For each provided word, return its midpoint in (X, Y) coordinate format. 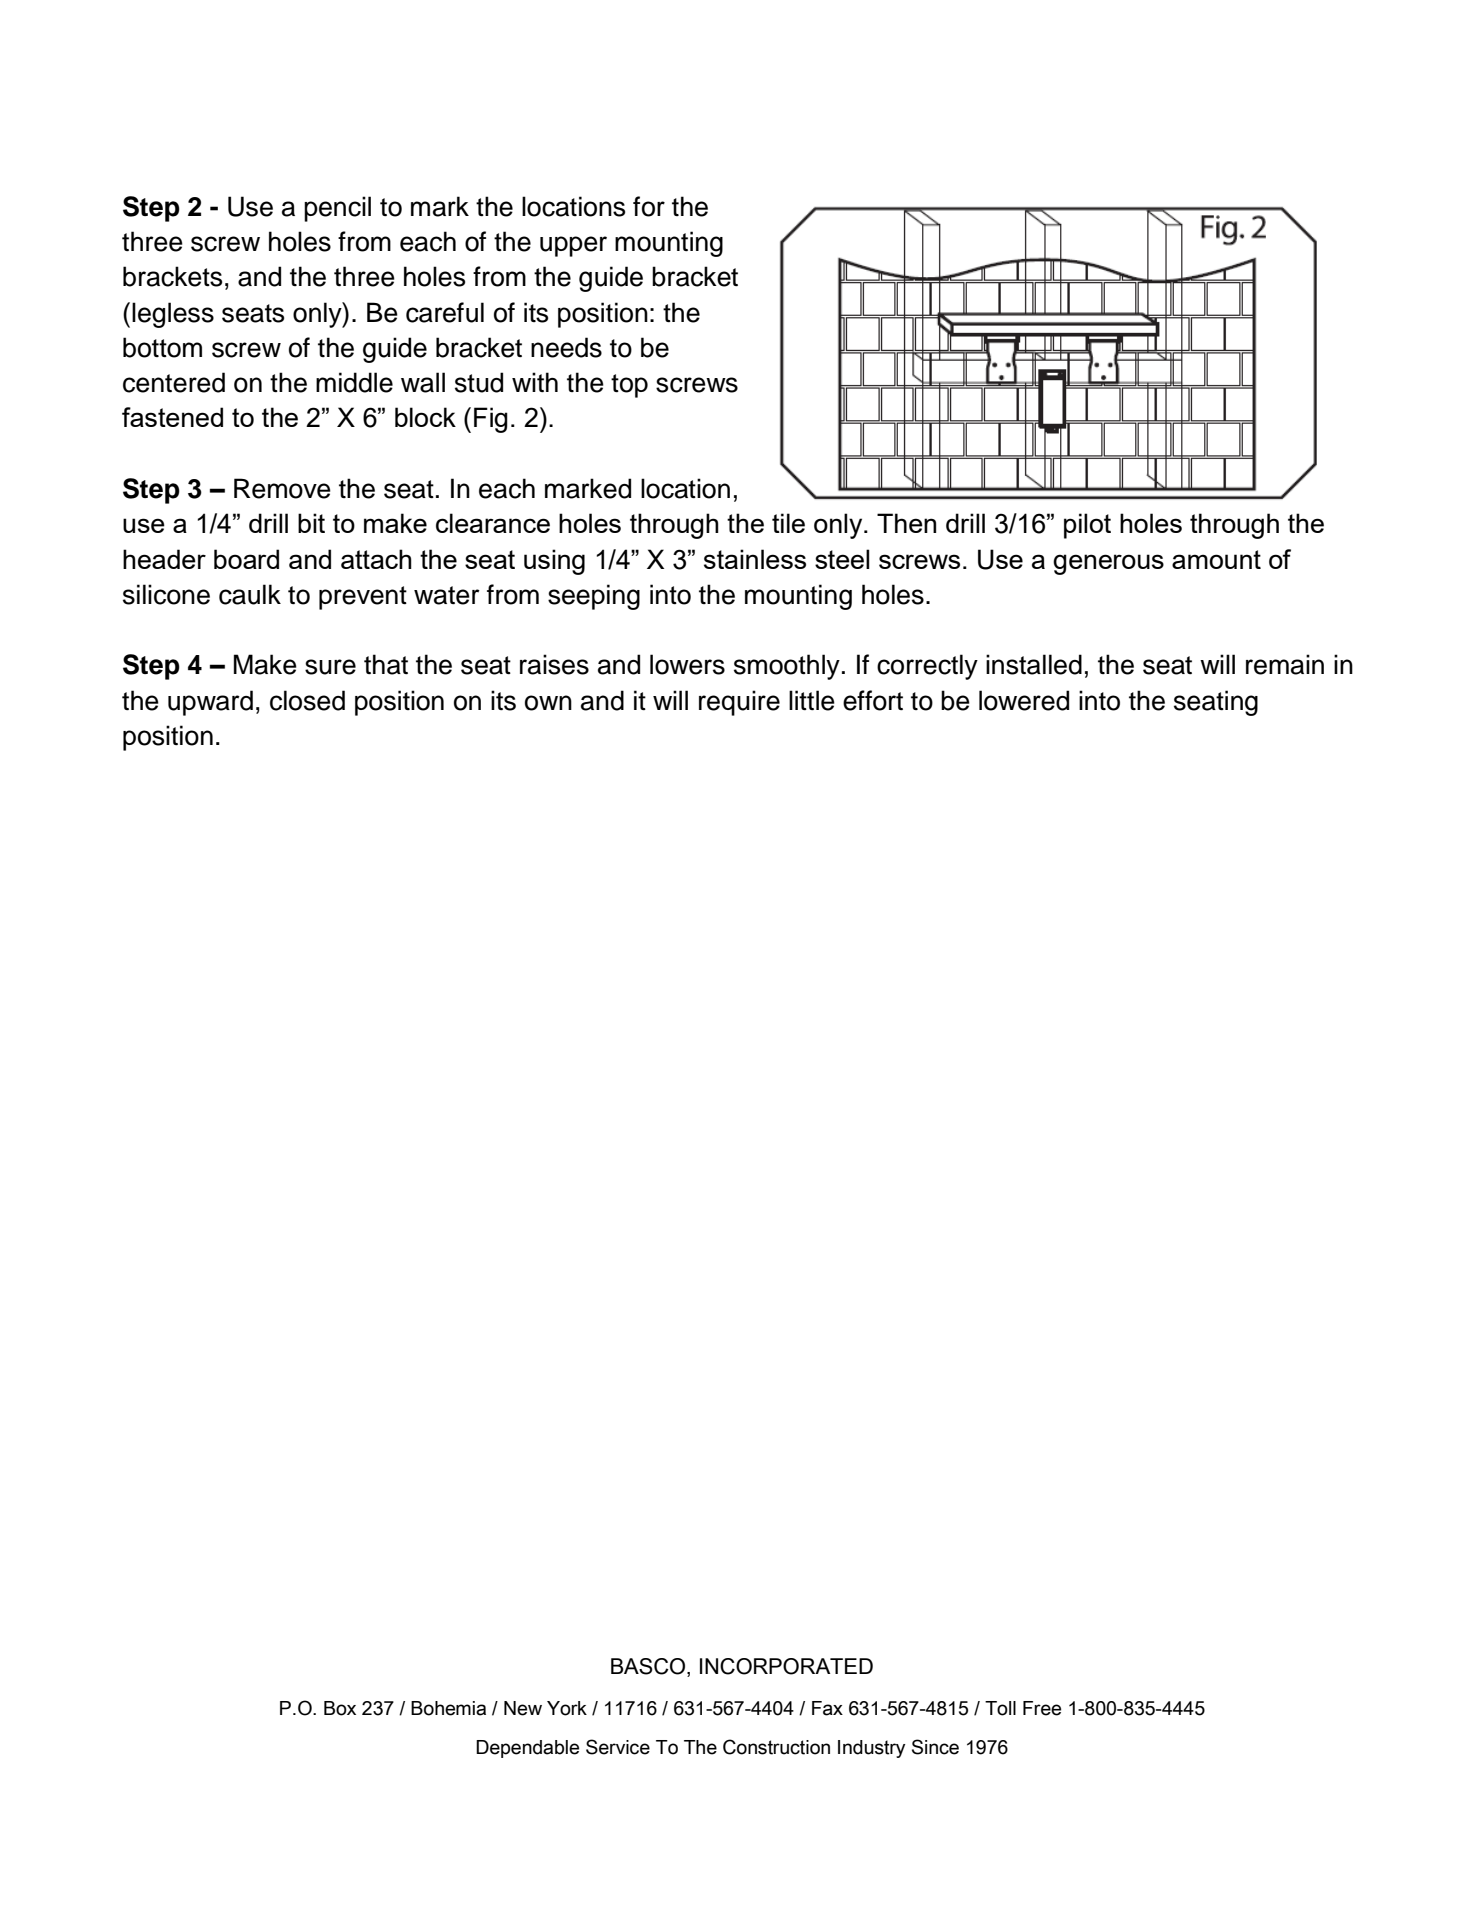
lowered (1024, 700)
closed (307, 700)
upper (573, 246)
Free (1042, 1708)
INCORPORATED (786, 1666)
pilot (1087, 526)
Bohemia (448, 1708)
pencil (337, 209)
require (739, 703)
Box (340, 1708)
